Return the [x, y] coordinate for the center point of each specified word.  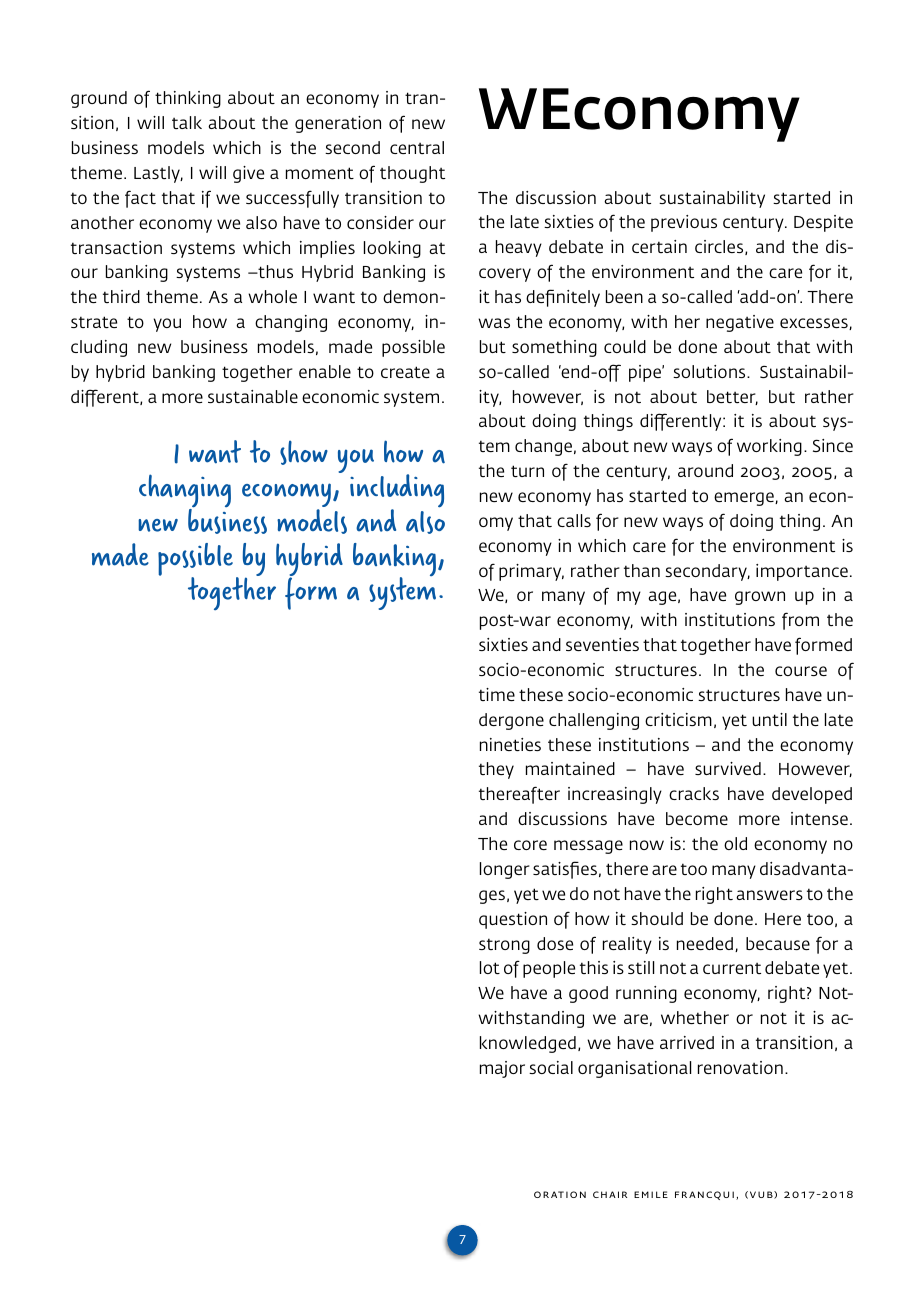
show [304, 452]
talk [187, 122]
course [801, 671]
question [513, 920]
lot [490, 967]
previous [684, 223]
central [417, 147]
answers [769, 895]
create [405, 372]
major [502, 1069]
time [497, 694]
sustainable [253, 396]
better [732, 397]
